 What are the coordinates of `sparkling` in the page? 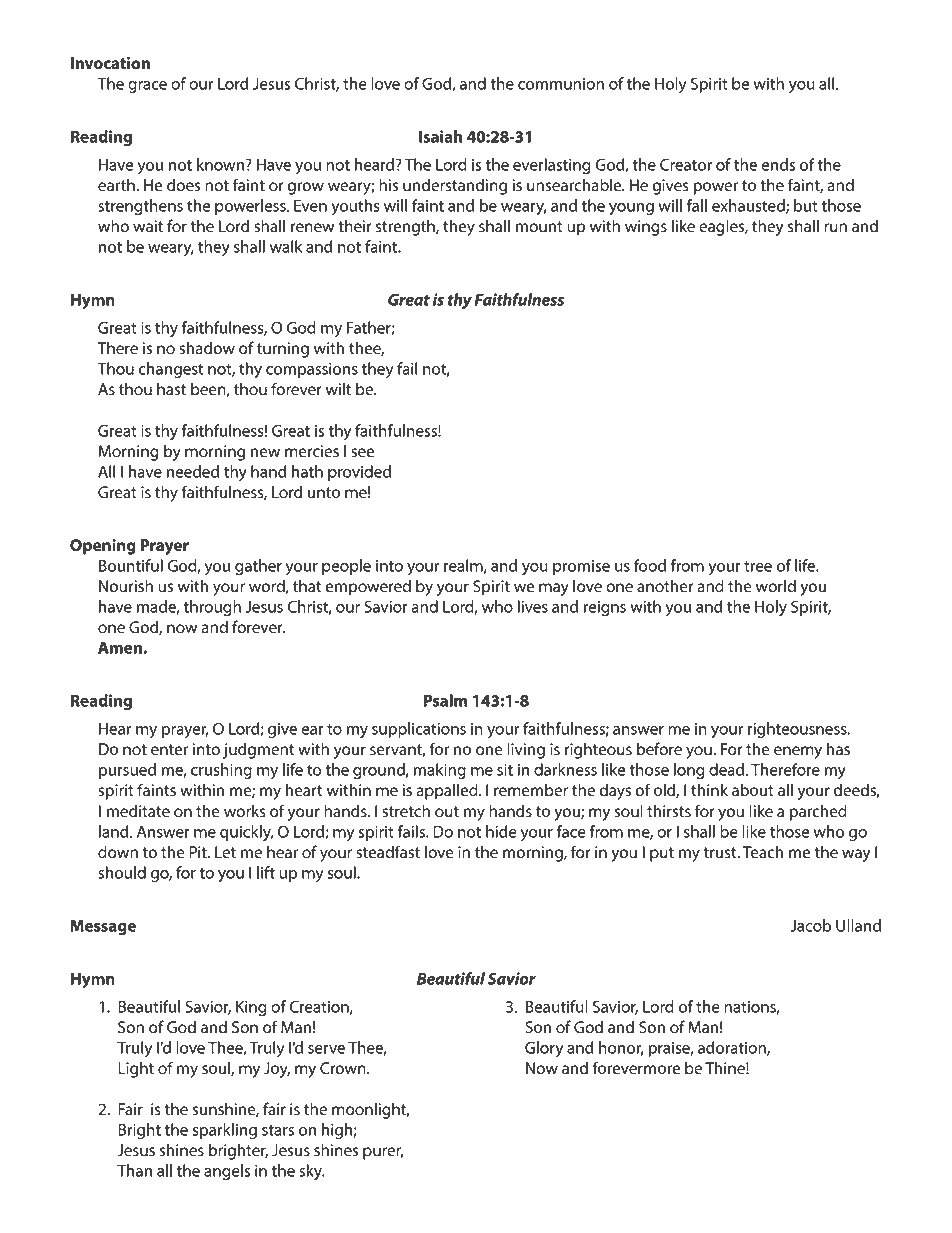 It's located at (225, 1131).
